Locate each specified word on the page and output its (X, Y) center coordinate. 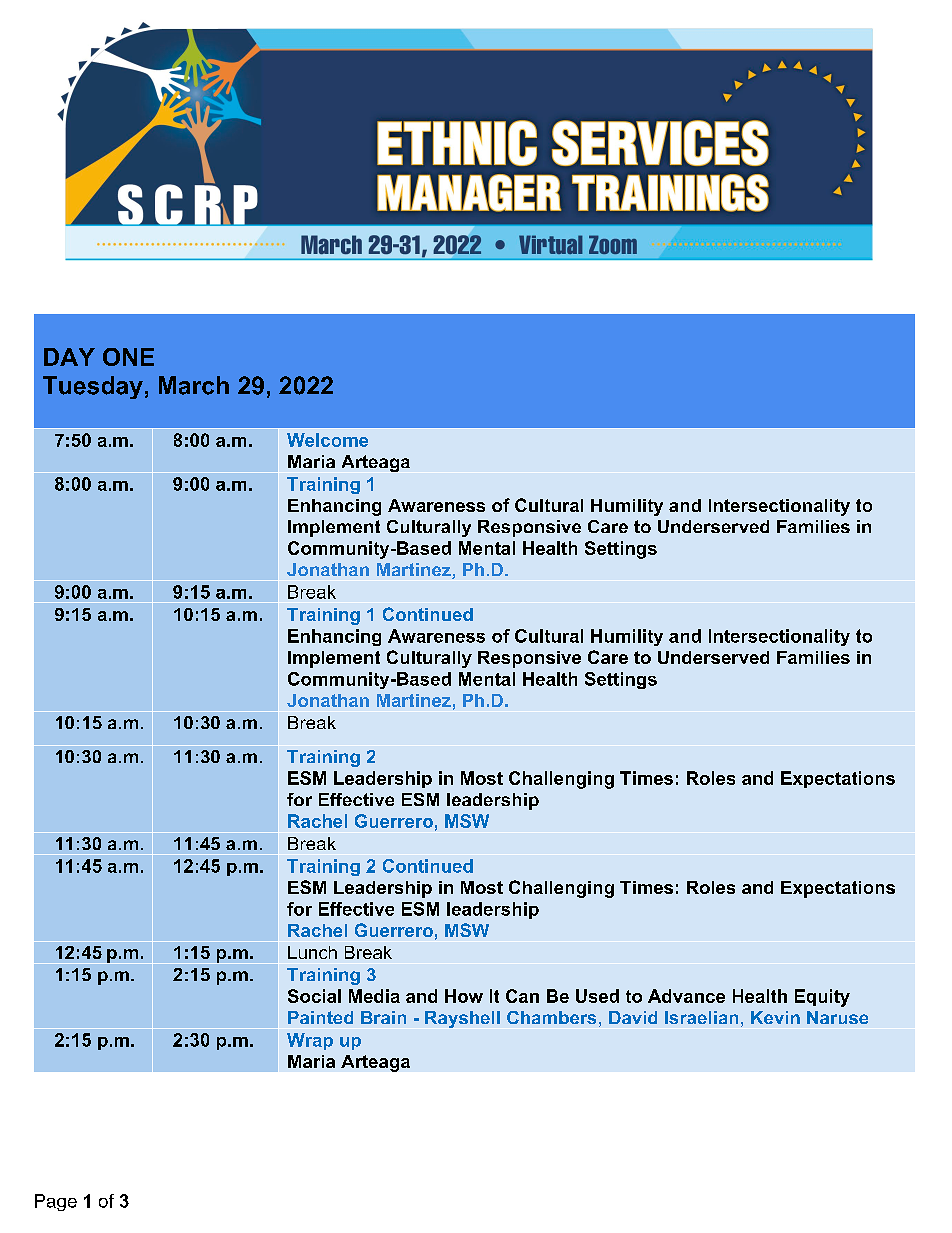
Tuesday (93, 387)
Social (314, 996)
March (194, 385)
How (464, 996)
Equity (822, 998)
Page (56, 1202)
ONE (128, 357)
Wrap (310, 1041)
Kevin (775, 1017)
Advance (686, 996)
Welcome (327, 440)
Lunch (312, 952)
